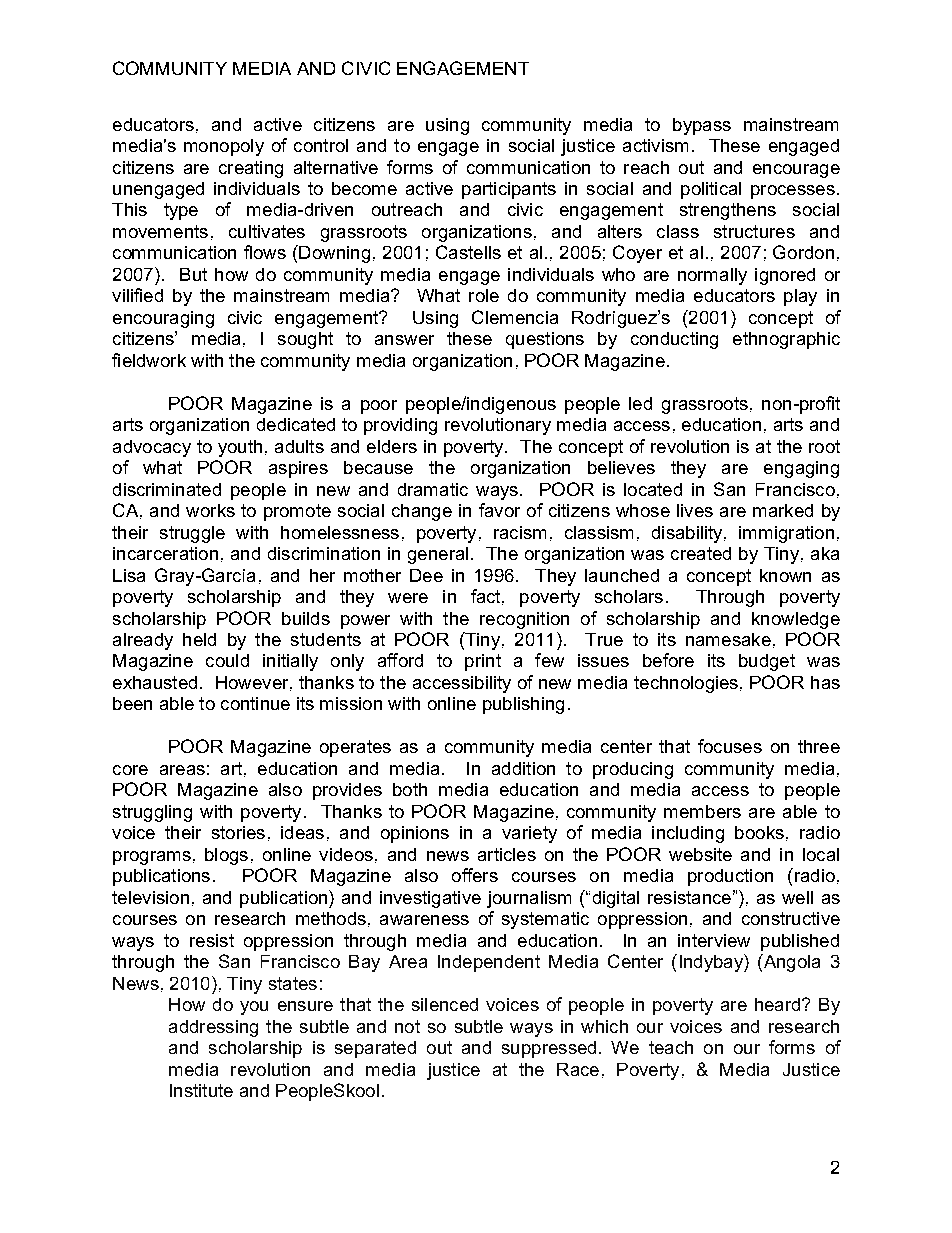 This screenshot has height=1233, width=952. I want to click on held, so click(199, 639).
